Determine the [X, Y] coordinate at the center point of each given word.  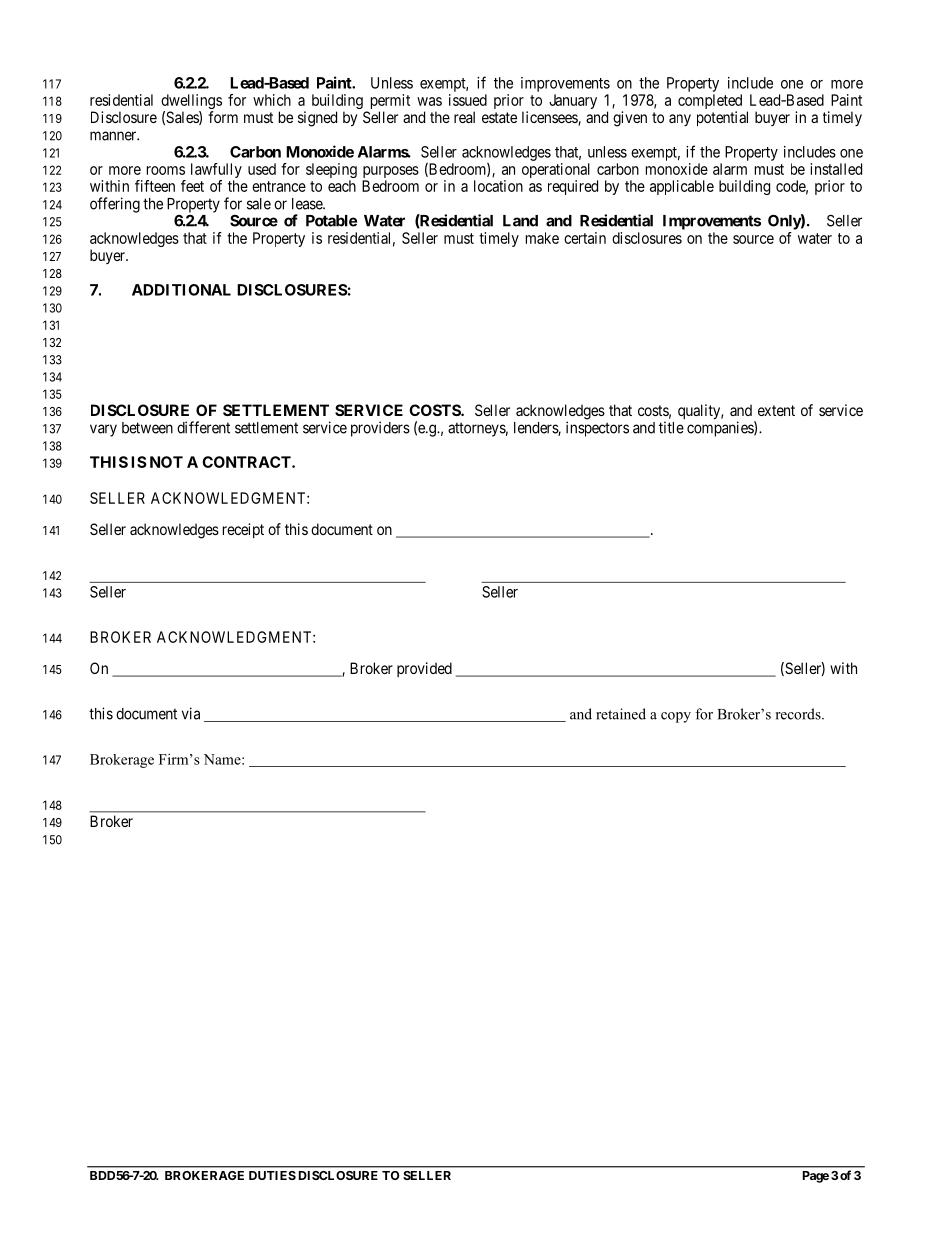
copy [676, 717]
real [464, 117]
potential [722, 118]
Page [816, 1177]
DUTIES [272, 1175]
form [223, 117]
